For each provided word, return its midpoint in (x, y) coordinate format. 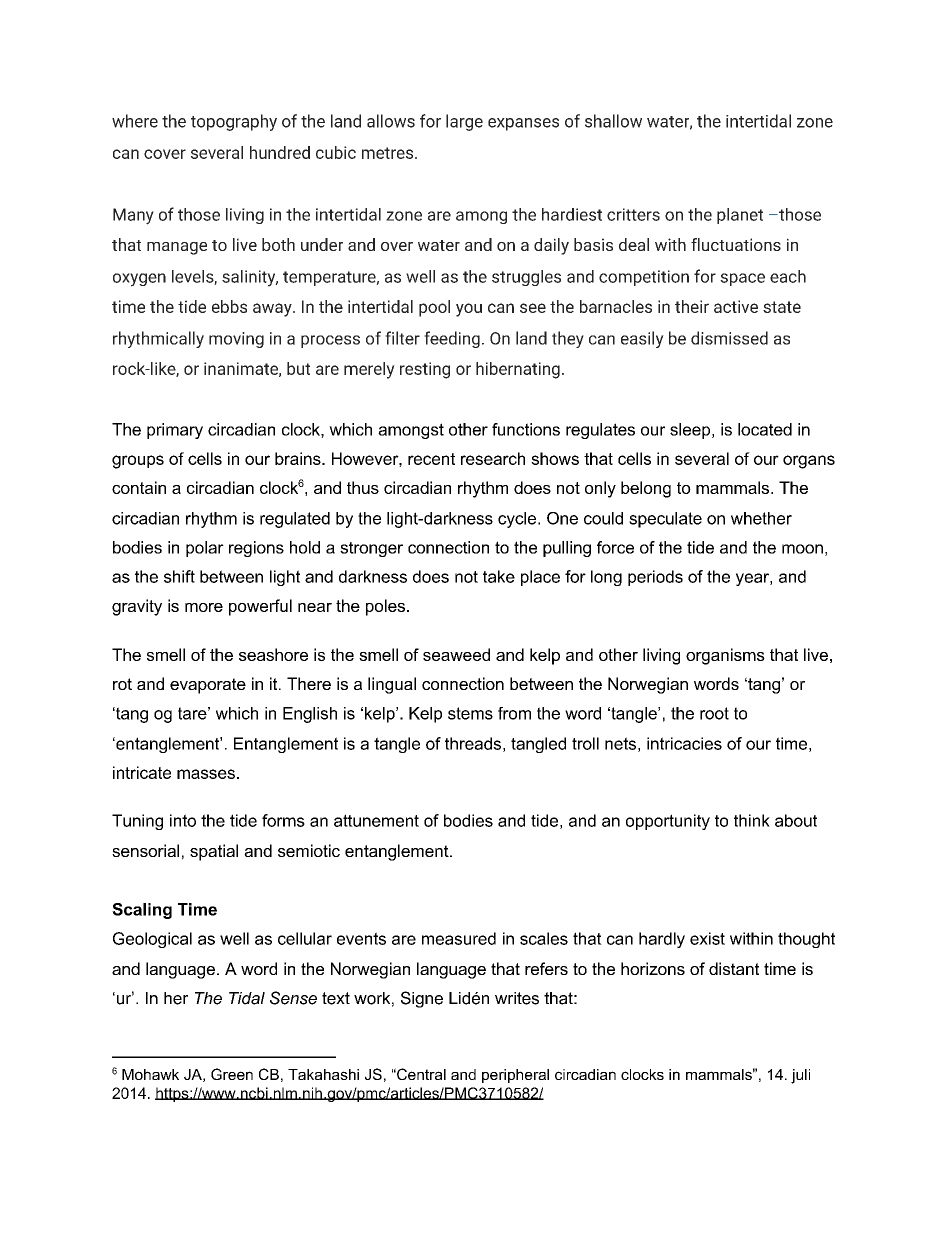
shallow (613, 121)
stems (470, 713)
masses (206, 774)
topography (234, 122)
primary (175, 431)
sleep (691, 431)
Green (232, 1074)
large (464, 122)
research (493, 458)
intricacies (684, 743)
